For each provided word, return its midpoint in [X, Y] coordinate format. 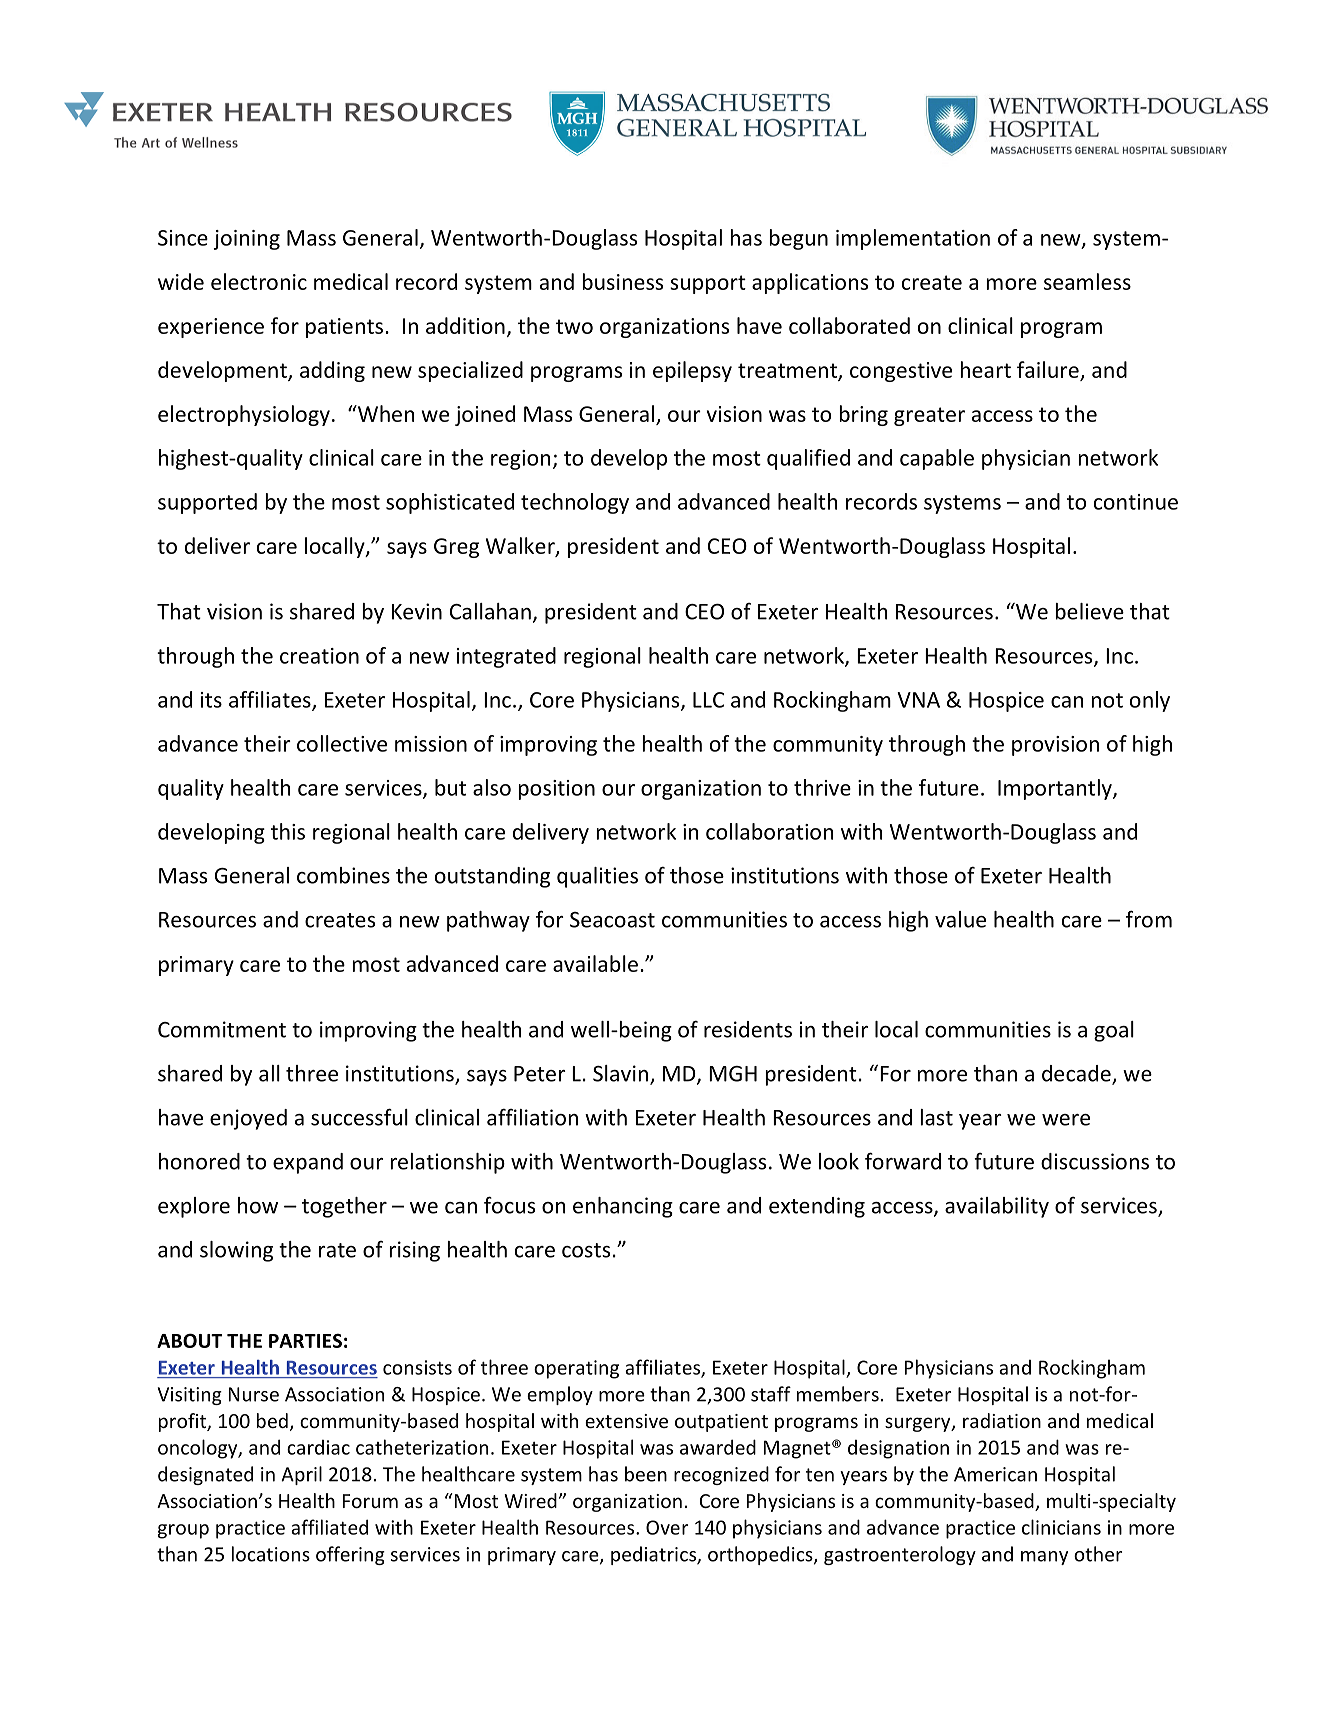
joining [246, 240]
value [960, 919]
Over [667, 1527]
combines [343, 875]
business [622, 281]
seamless [1087, 281]
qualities [597, 877]
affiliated [329, 1527]
